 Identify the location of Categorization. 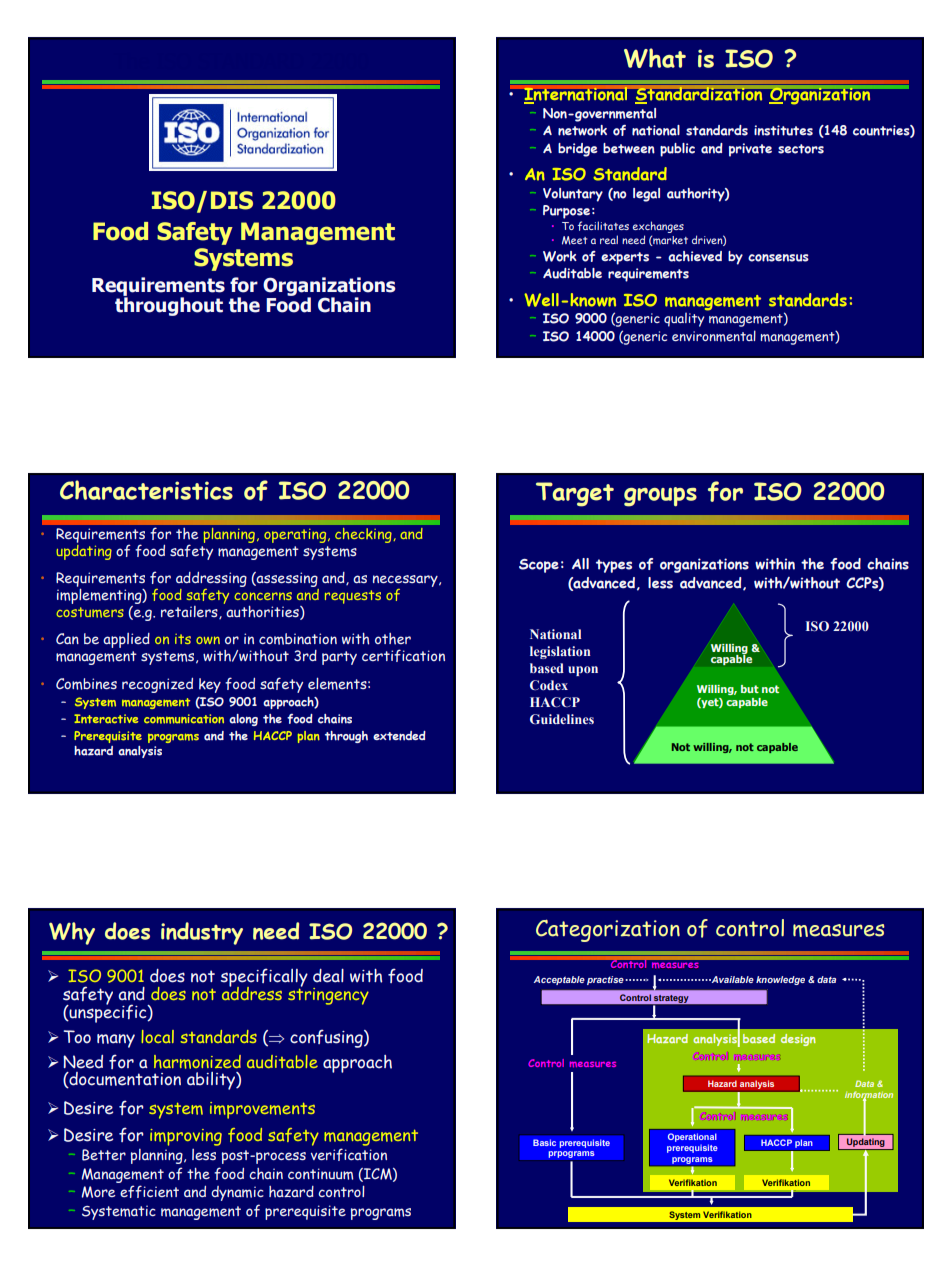
(608, 930).
